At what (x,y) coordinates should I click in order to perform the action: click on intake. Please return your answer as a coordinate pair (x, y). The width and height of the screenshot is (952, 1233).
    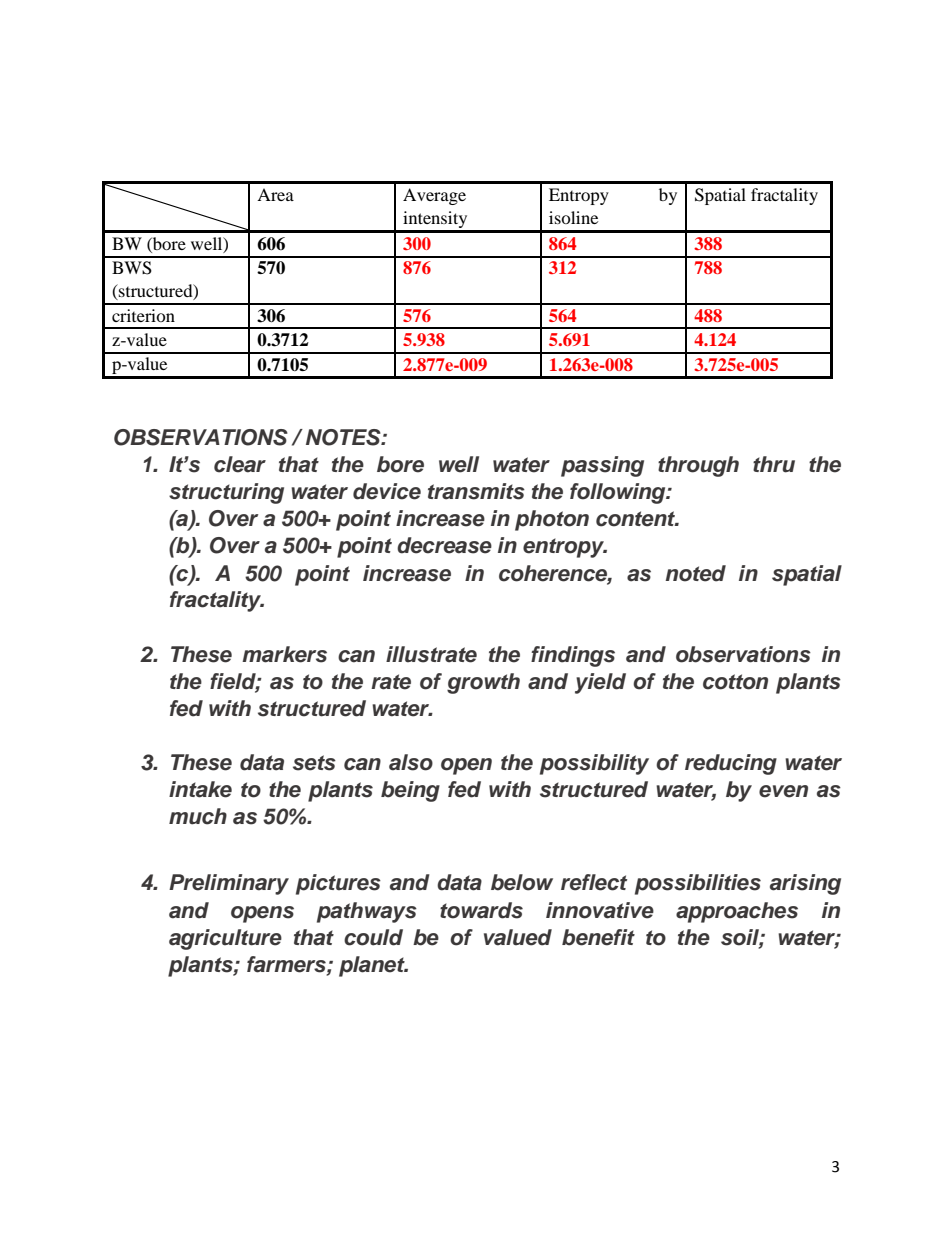
    Looking at the image, I should click on (200, 789).
